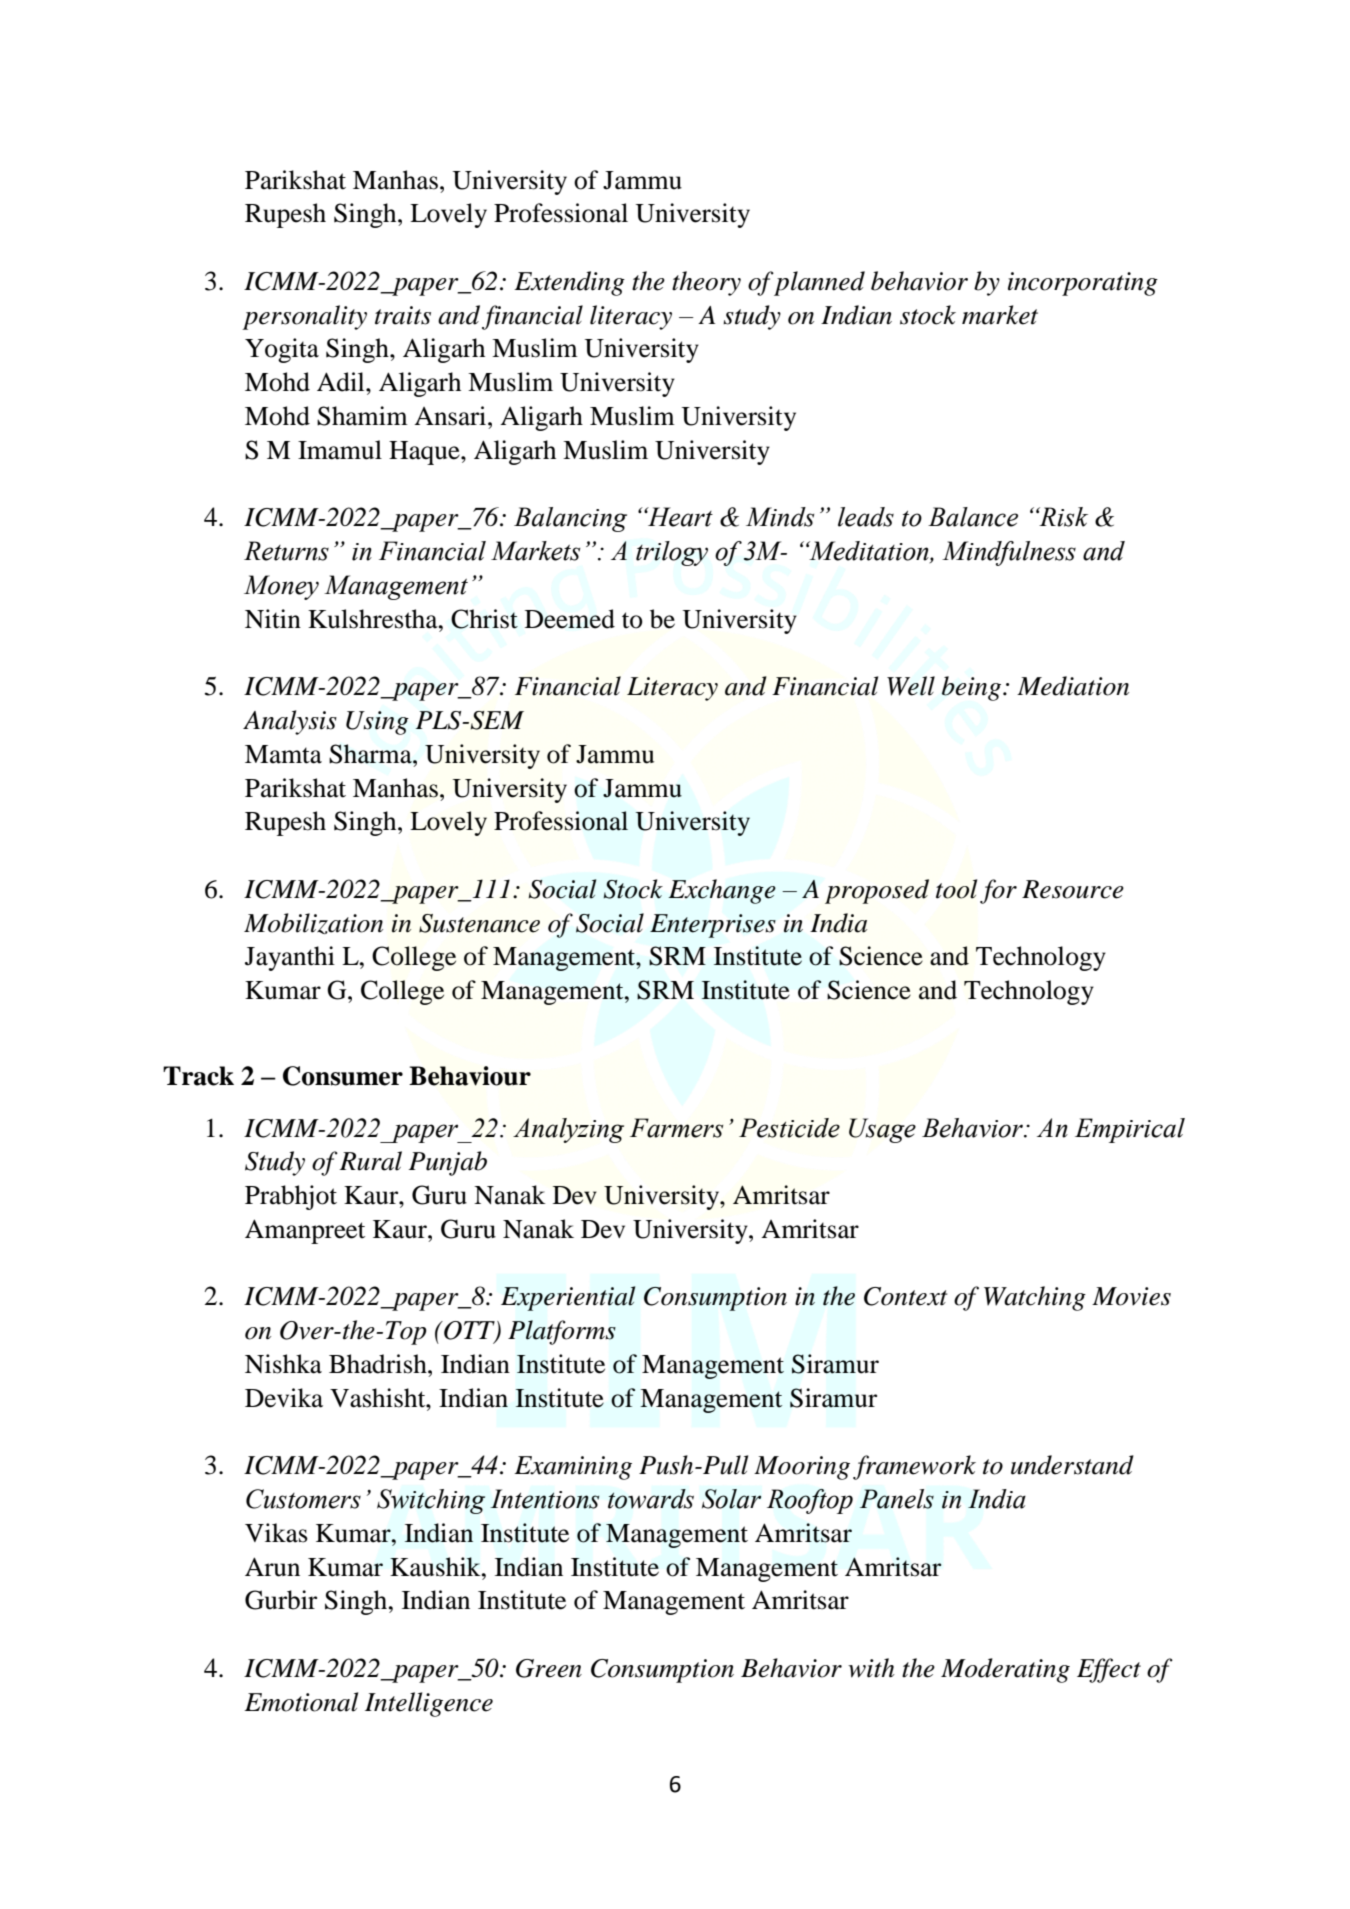  What do you see at coordinates (273, 619) in the page?
I see `Nitin` at bounding box center [273, 619].
